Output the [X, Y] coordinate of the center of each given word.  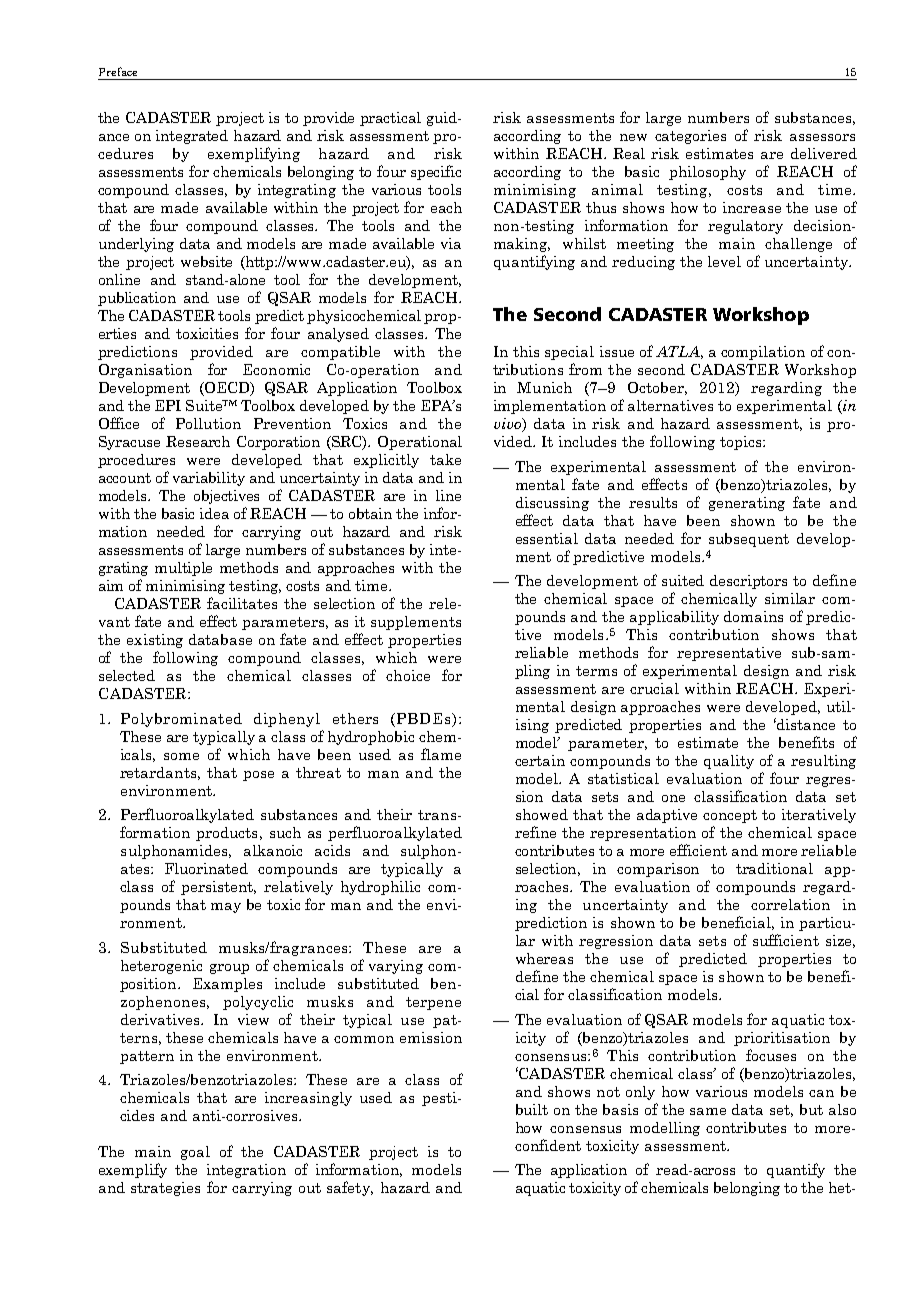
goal [195, 1153]
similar [790, 598]
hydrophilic [380, 888]
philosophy [707, 173]
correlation [790, 904]
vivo [509, 425]
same [708, 1111]
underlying [136, 245]
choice [408, 675]
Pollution [208, 423]
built [532, 1109]
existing [155, 641]
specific [436, 172]
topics [742, 443]
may [226, 908]
